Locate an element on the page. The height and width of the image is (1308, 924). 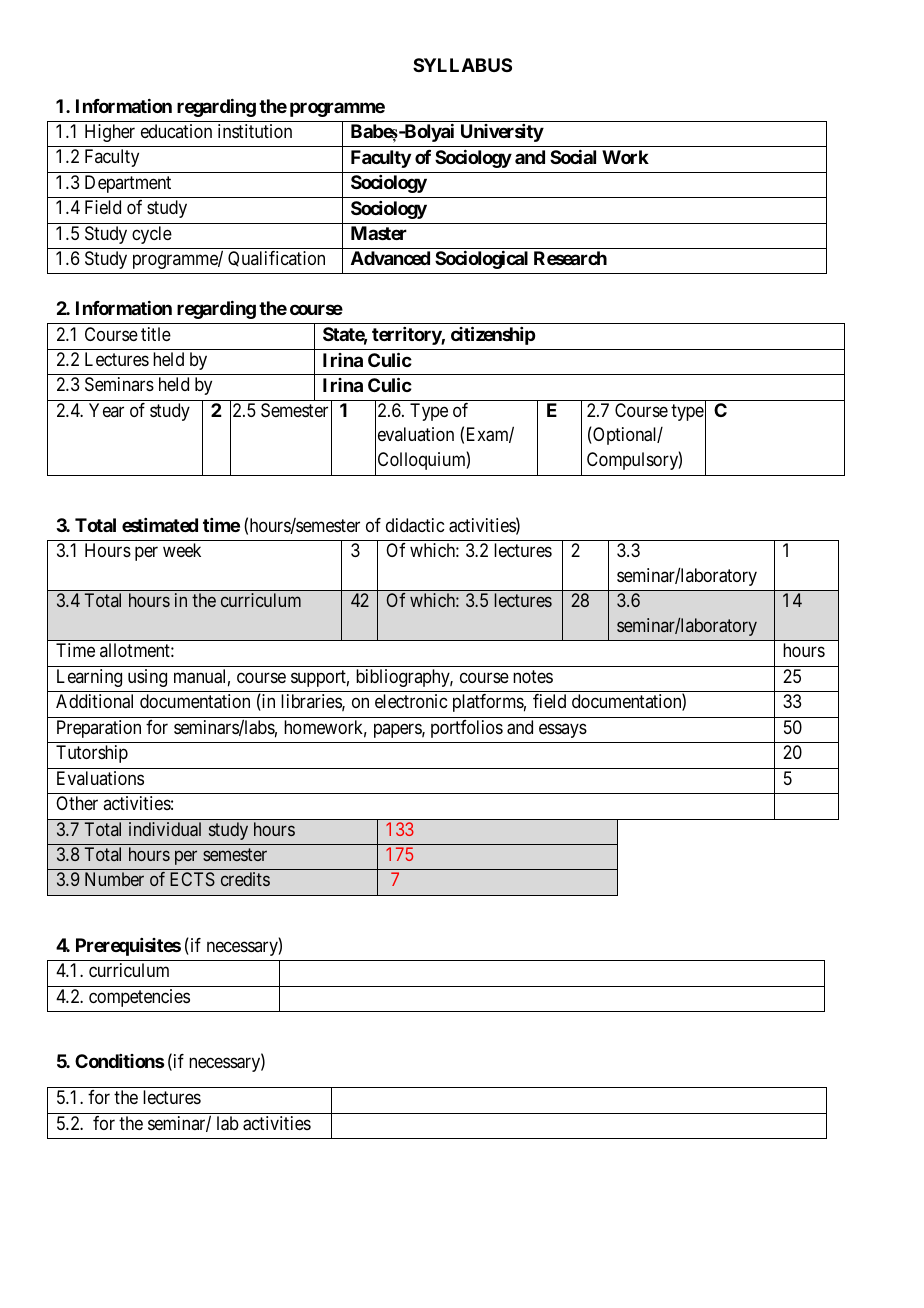
didactic is located at coordinates (415, 525).
